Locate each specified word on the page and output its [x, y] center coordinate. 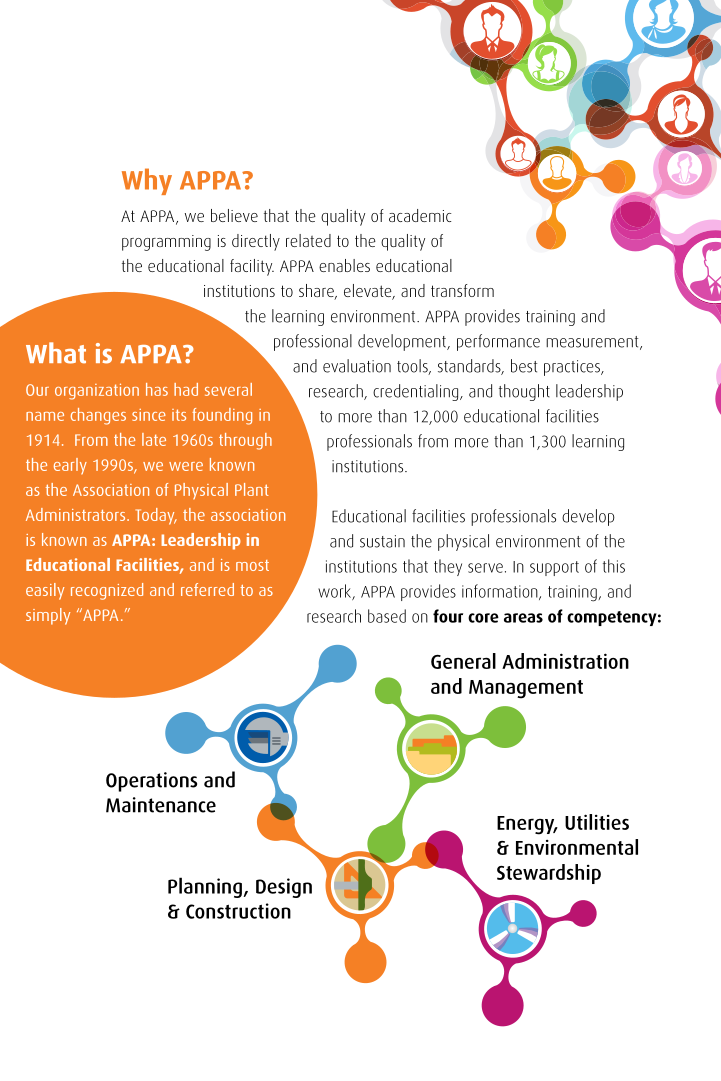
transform [462, 290]
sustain [382, 541]
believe [234, 215]
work [335, 592]
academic [420, 215]
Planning [206, 887]
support [554, 568]
